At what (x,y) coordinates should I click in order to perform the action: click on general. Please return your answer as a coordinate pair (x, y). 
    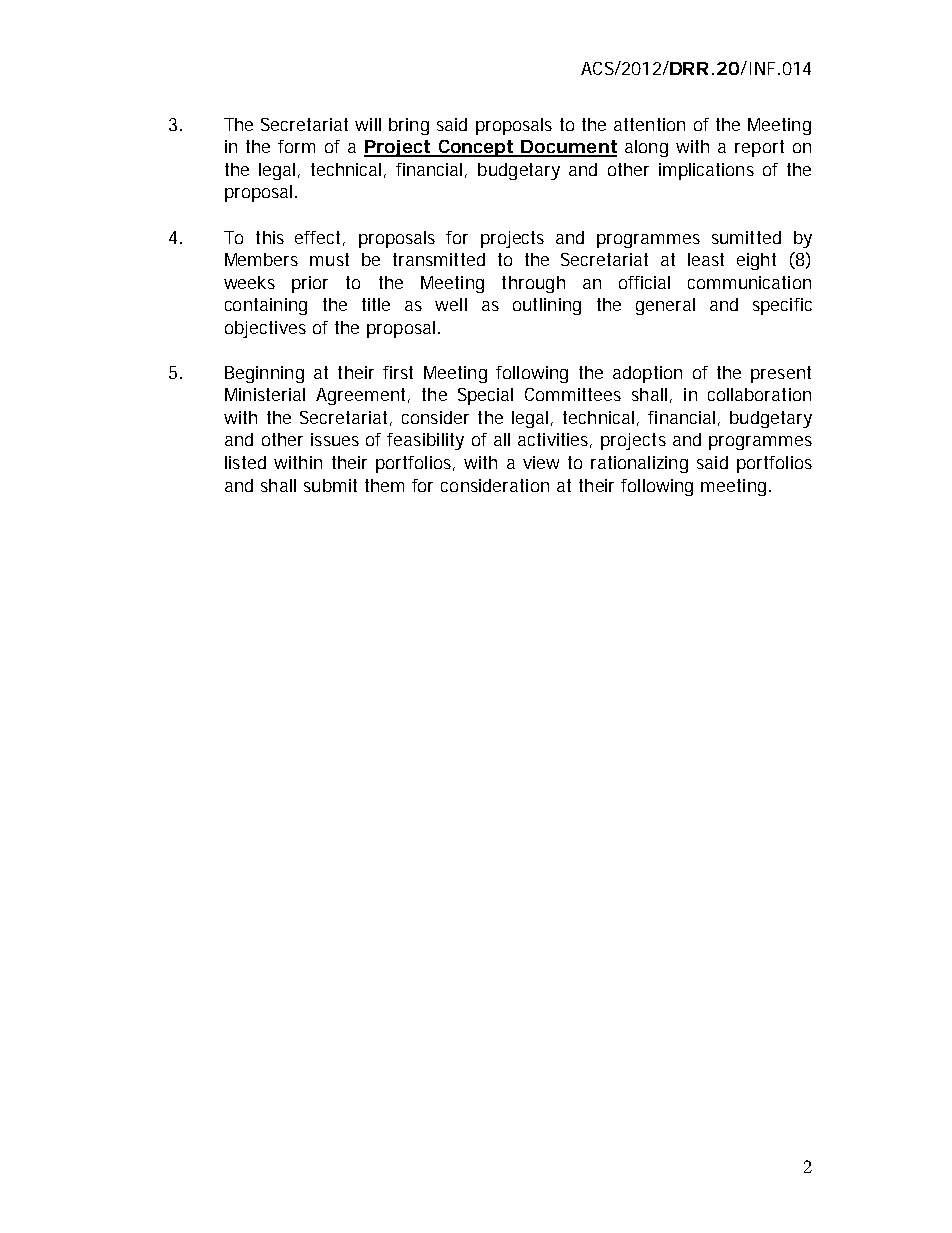
    Looking at the image, I should click on (665, 306).
